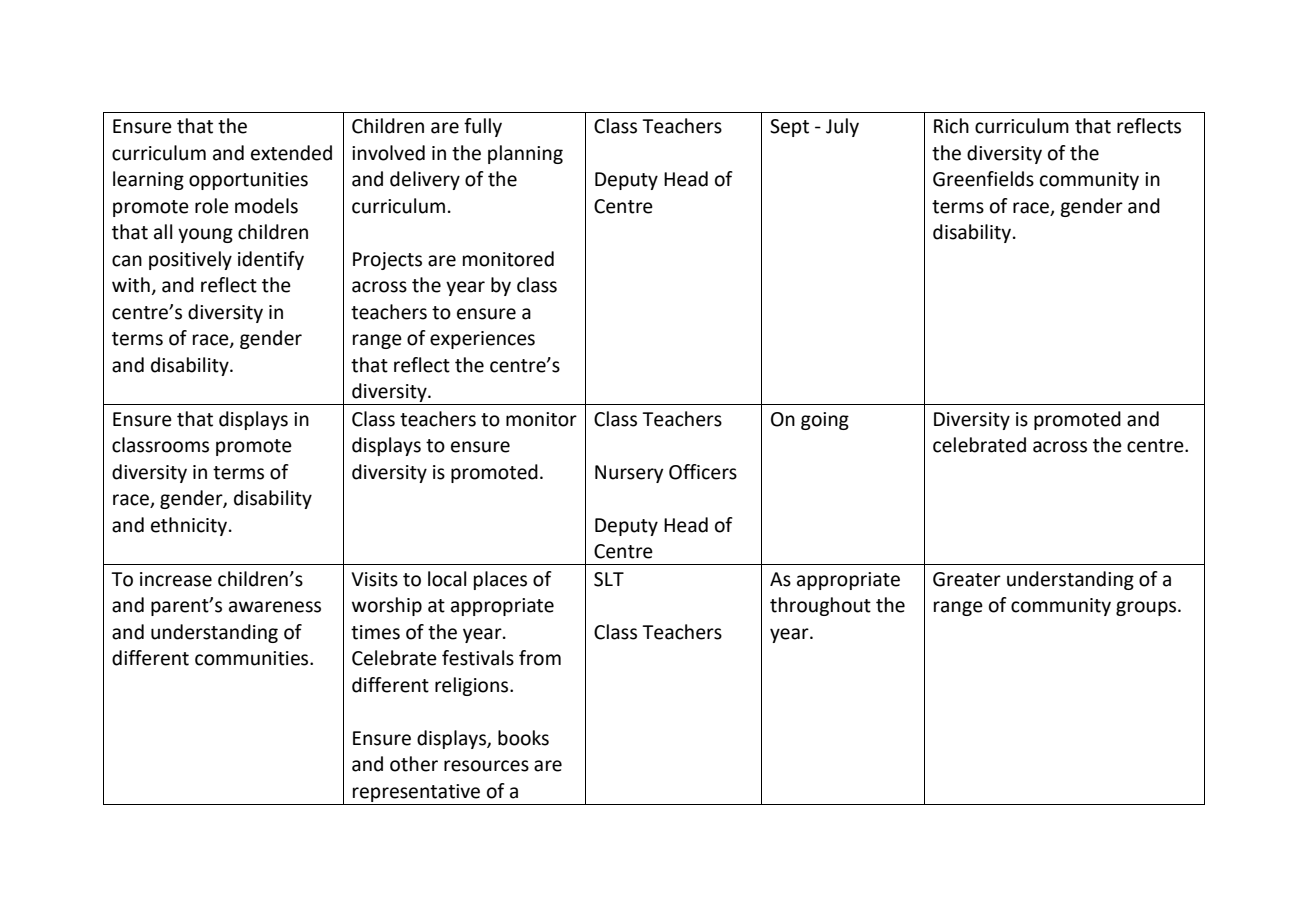 The height and width of the screenshot is (924, 1308). Describe the element at coordinates (525, 154) in the screenshot. I see `planning` at that location.
